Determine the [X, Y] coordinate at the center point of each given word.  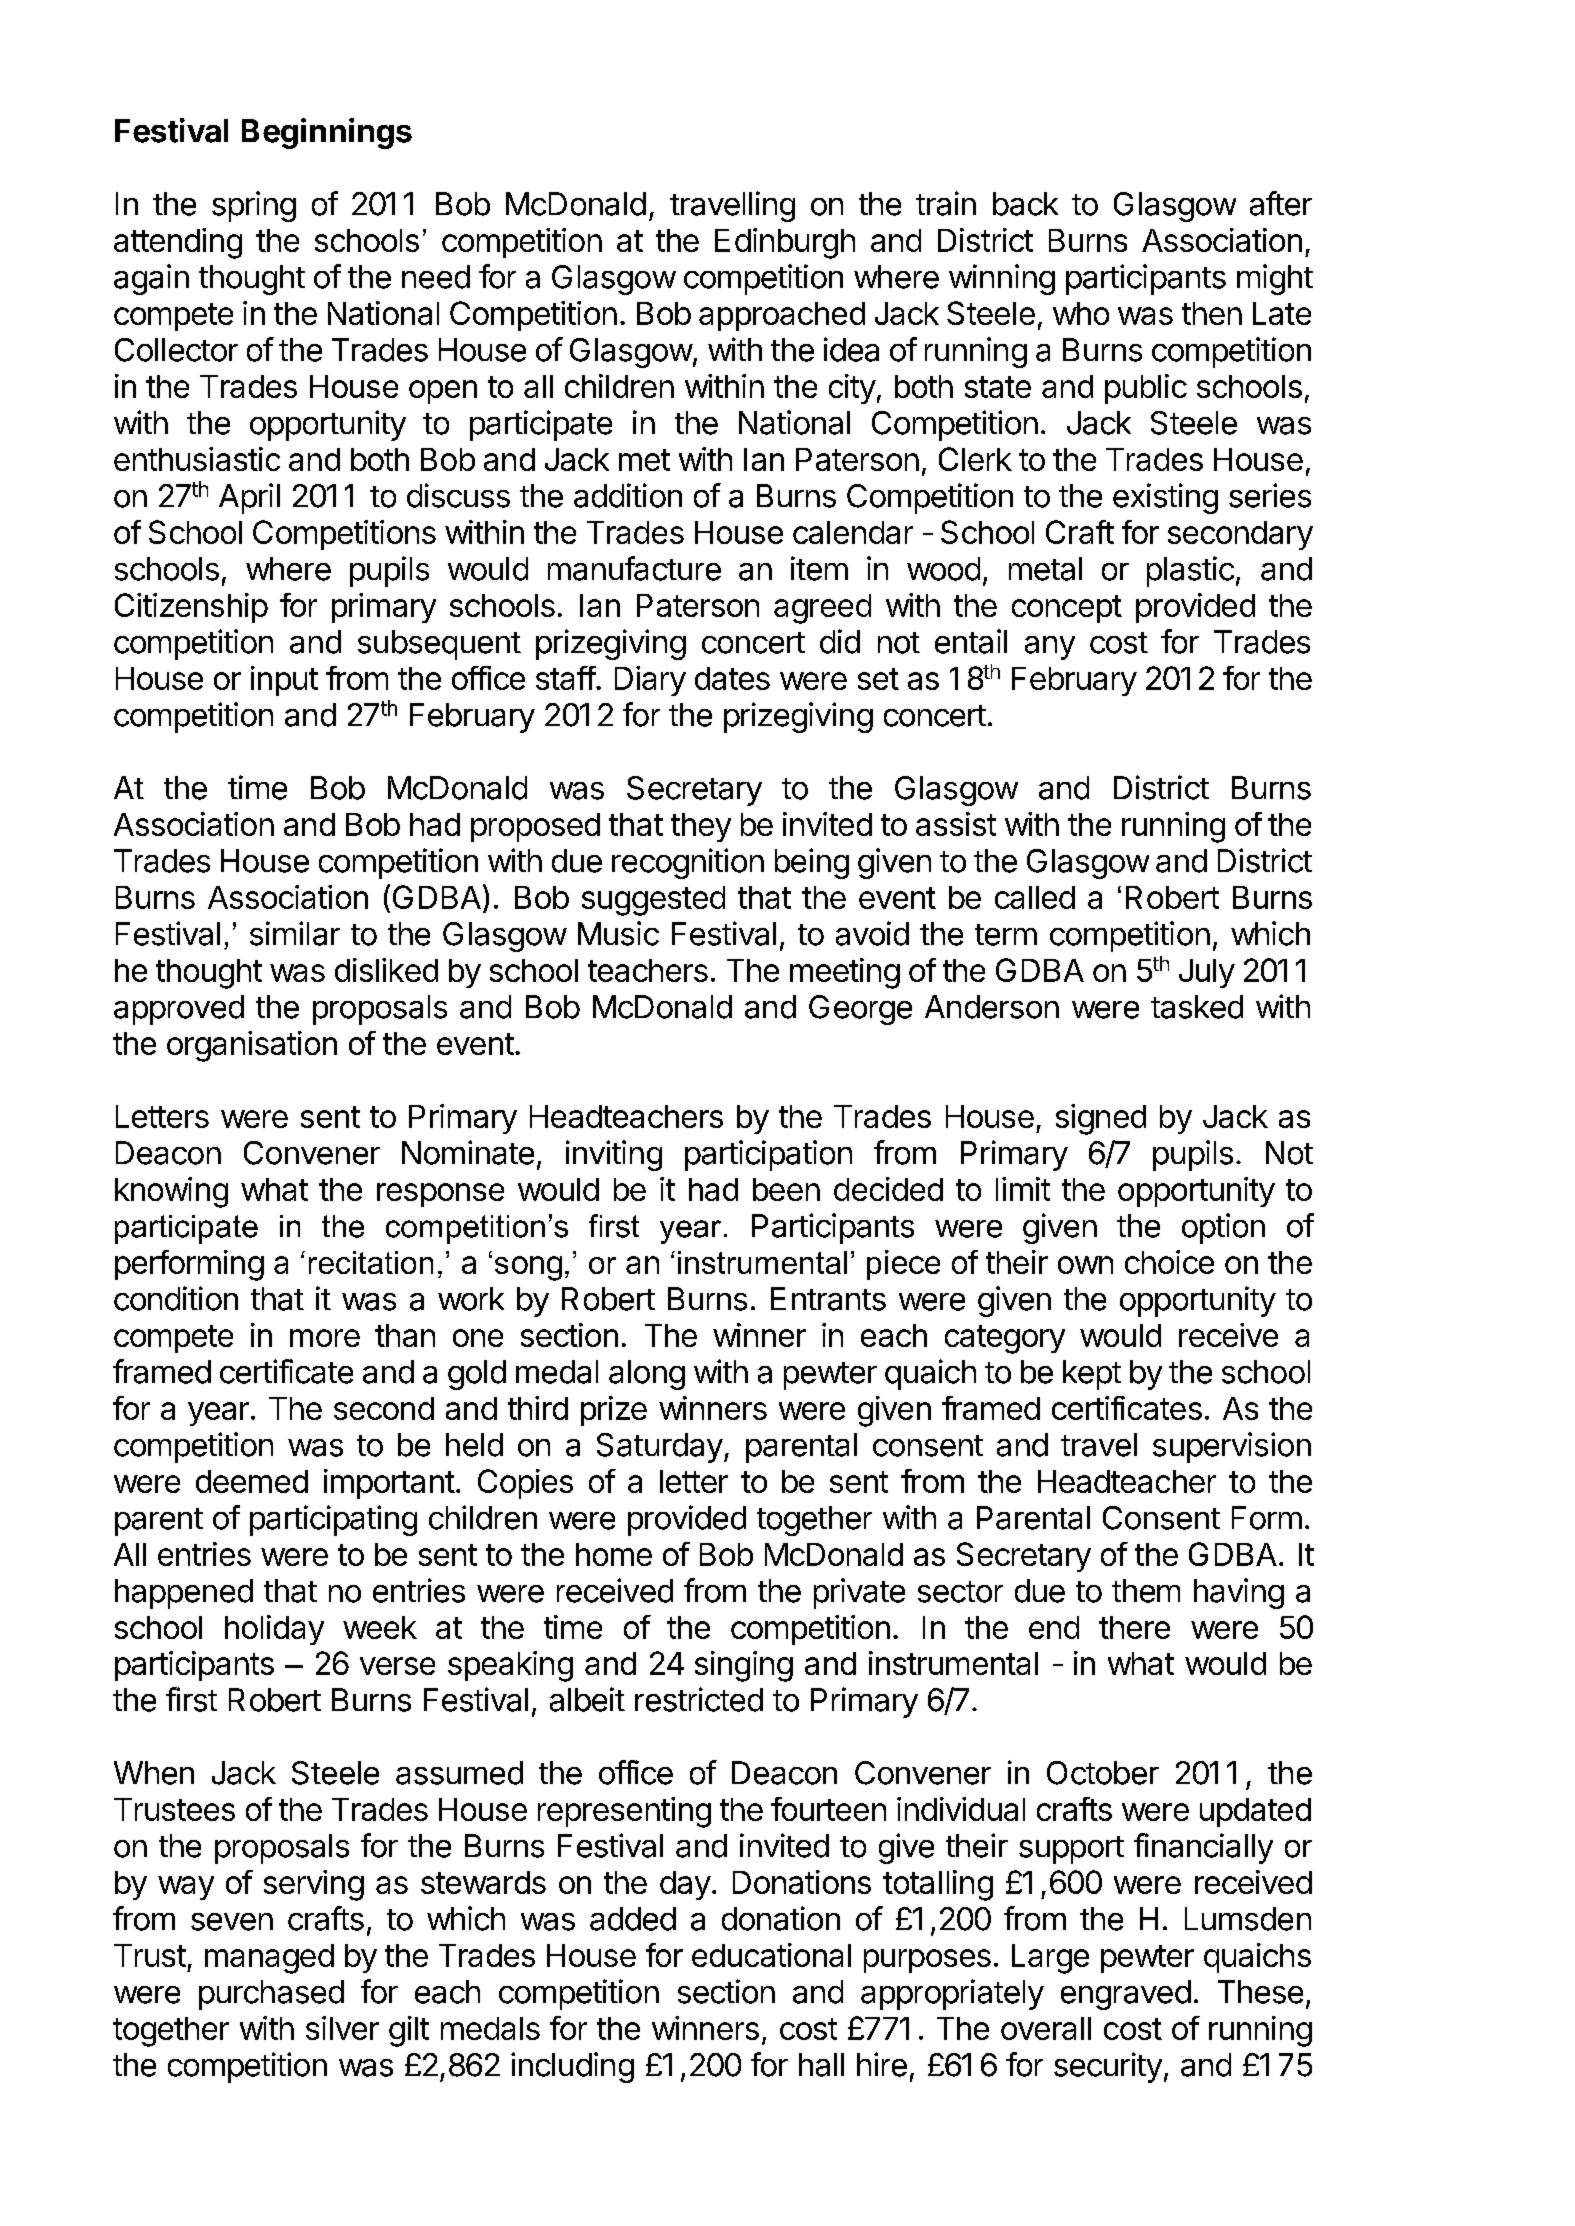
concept [1067, 609]
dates [732, 678]
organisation [252, 1046]
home [614, 1554]
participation [768, 1155]
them [1146, 1591]
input [284, 681]
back [1025, 204]
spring [254, 206]
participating [333, 1520]
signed [1101, 1119]
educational [771, 1955]
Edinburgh [785, 243]
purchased [271, 1995]
